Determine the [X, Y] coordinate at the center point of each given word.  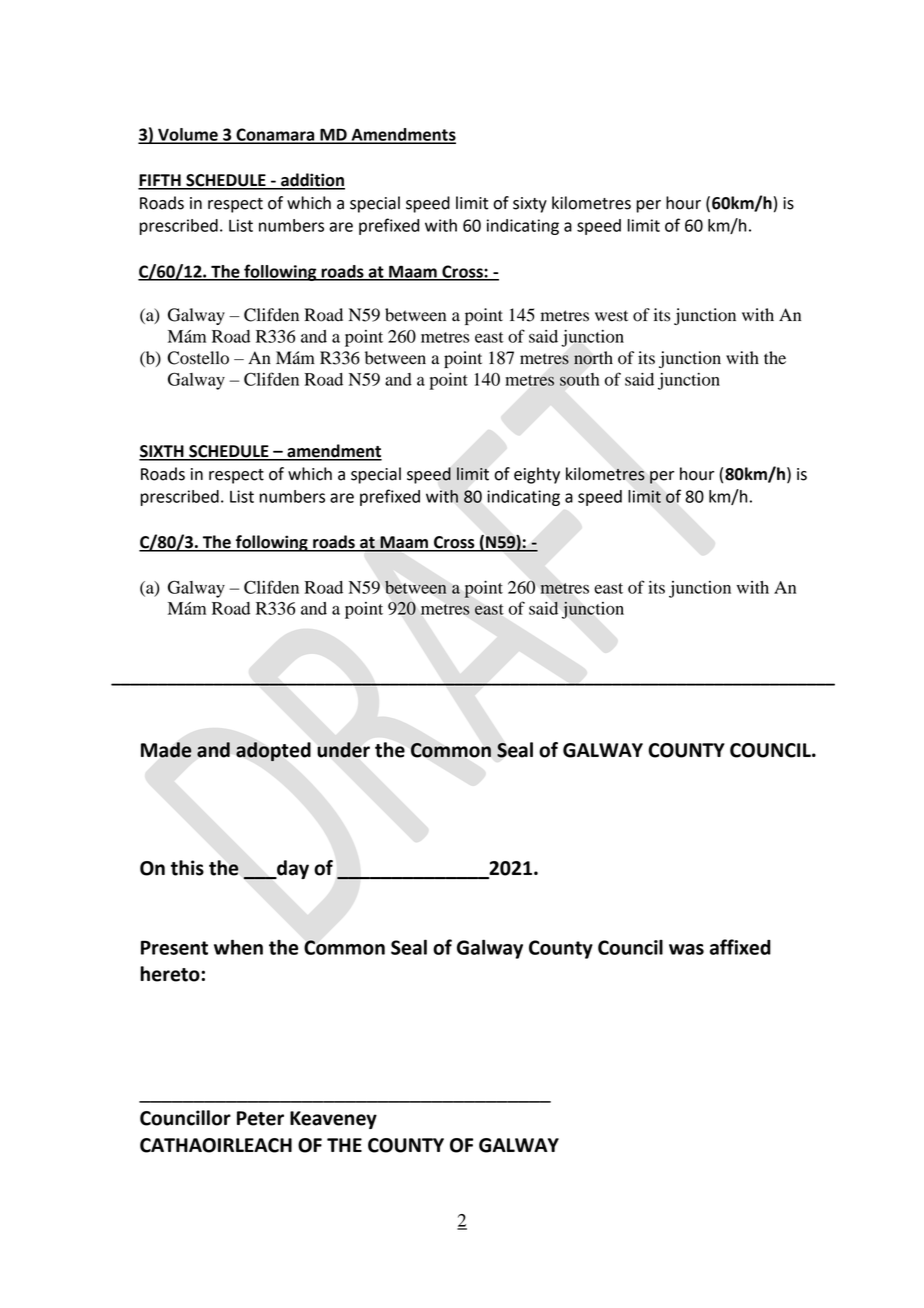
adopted [273, 752]
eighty [537, 475]
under [344, 750]
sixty [530, 205]
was [686, 949]
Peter [260, 1118]
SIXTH [162, 452]
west [611, 316]
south [580, 379]
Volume [188, 135]
